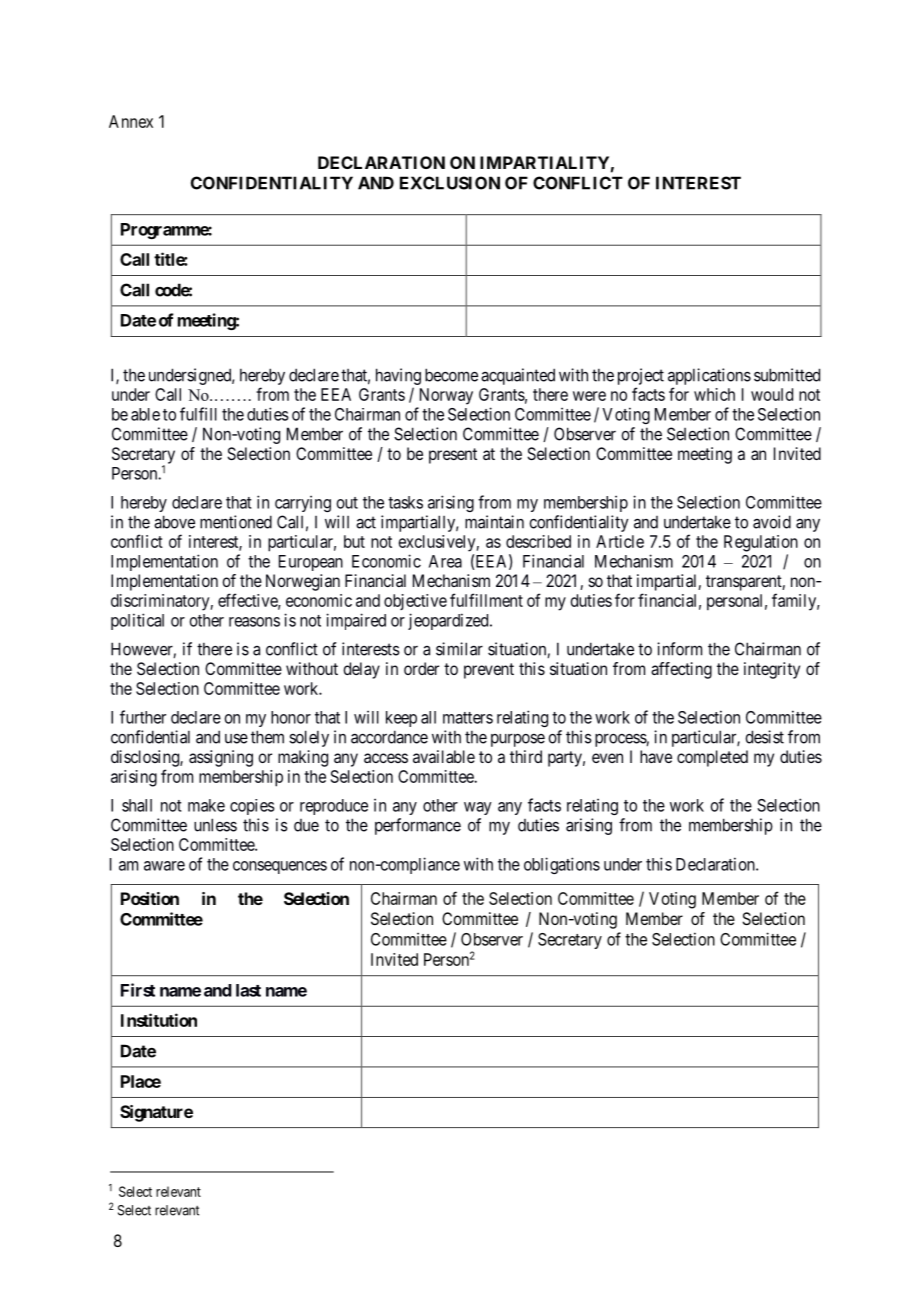  What do you see at coordinates (709, 376) in the screenshot?
I see `applications` at bounding box center [709, 376].
